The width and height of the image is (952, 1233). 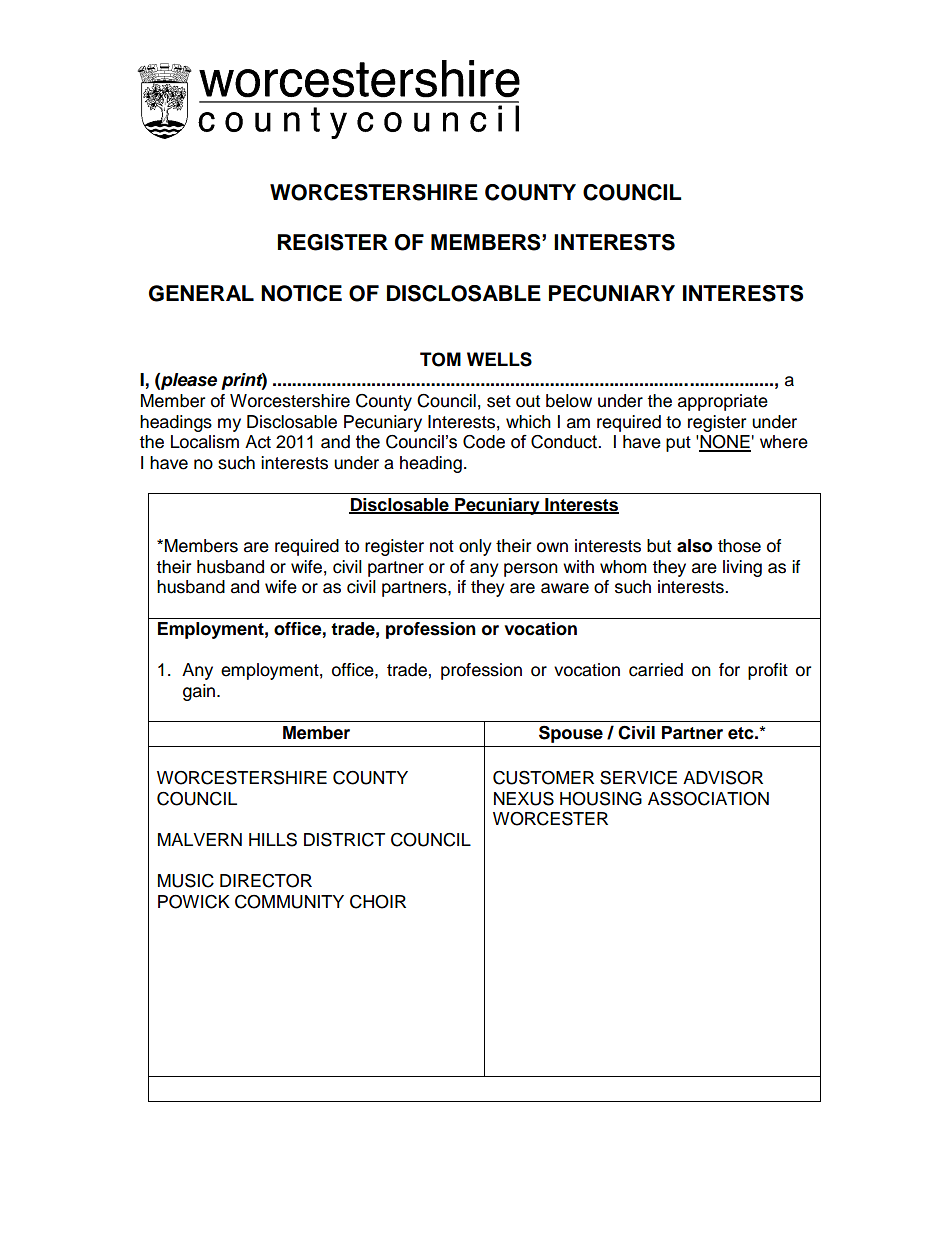 I want to click on person, so click(x=531, y=570).
